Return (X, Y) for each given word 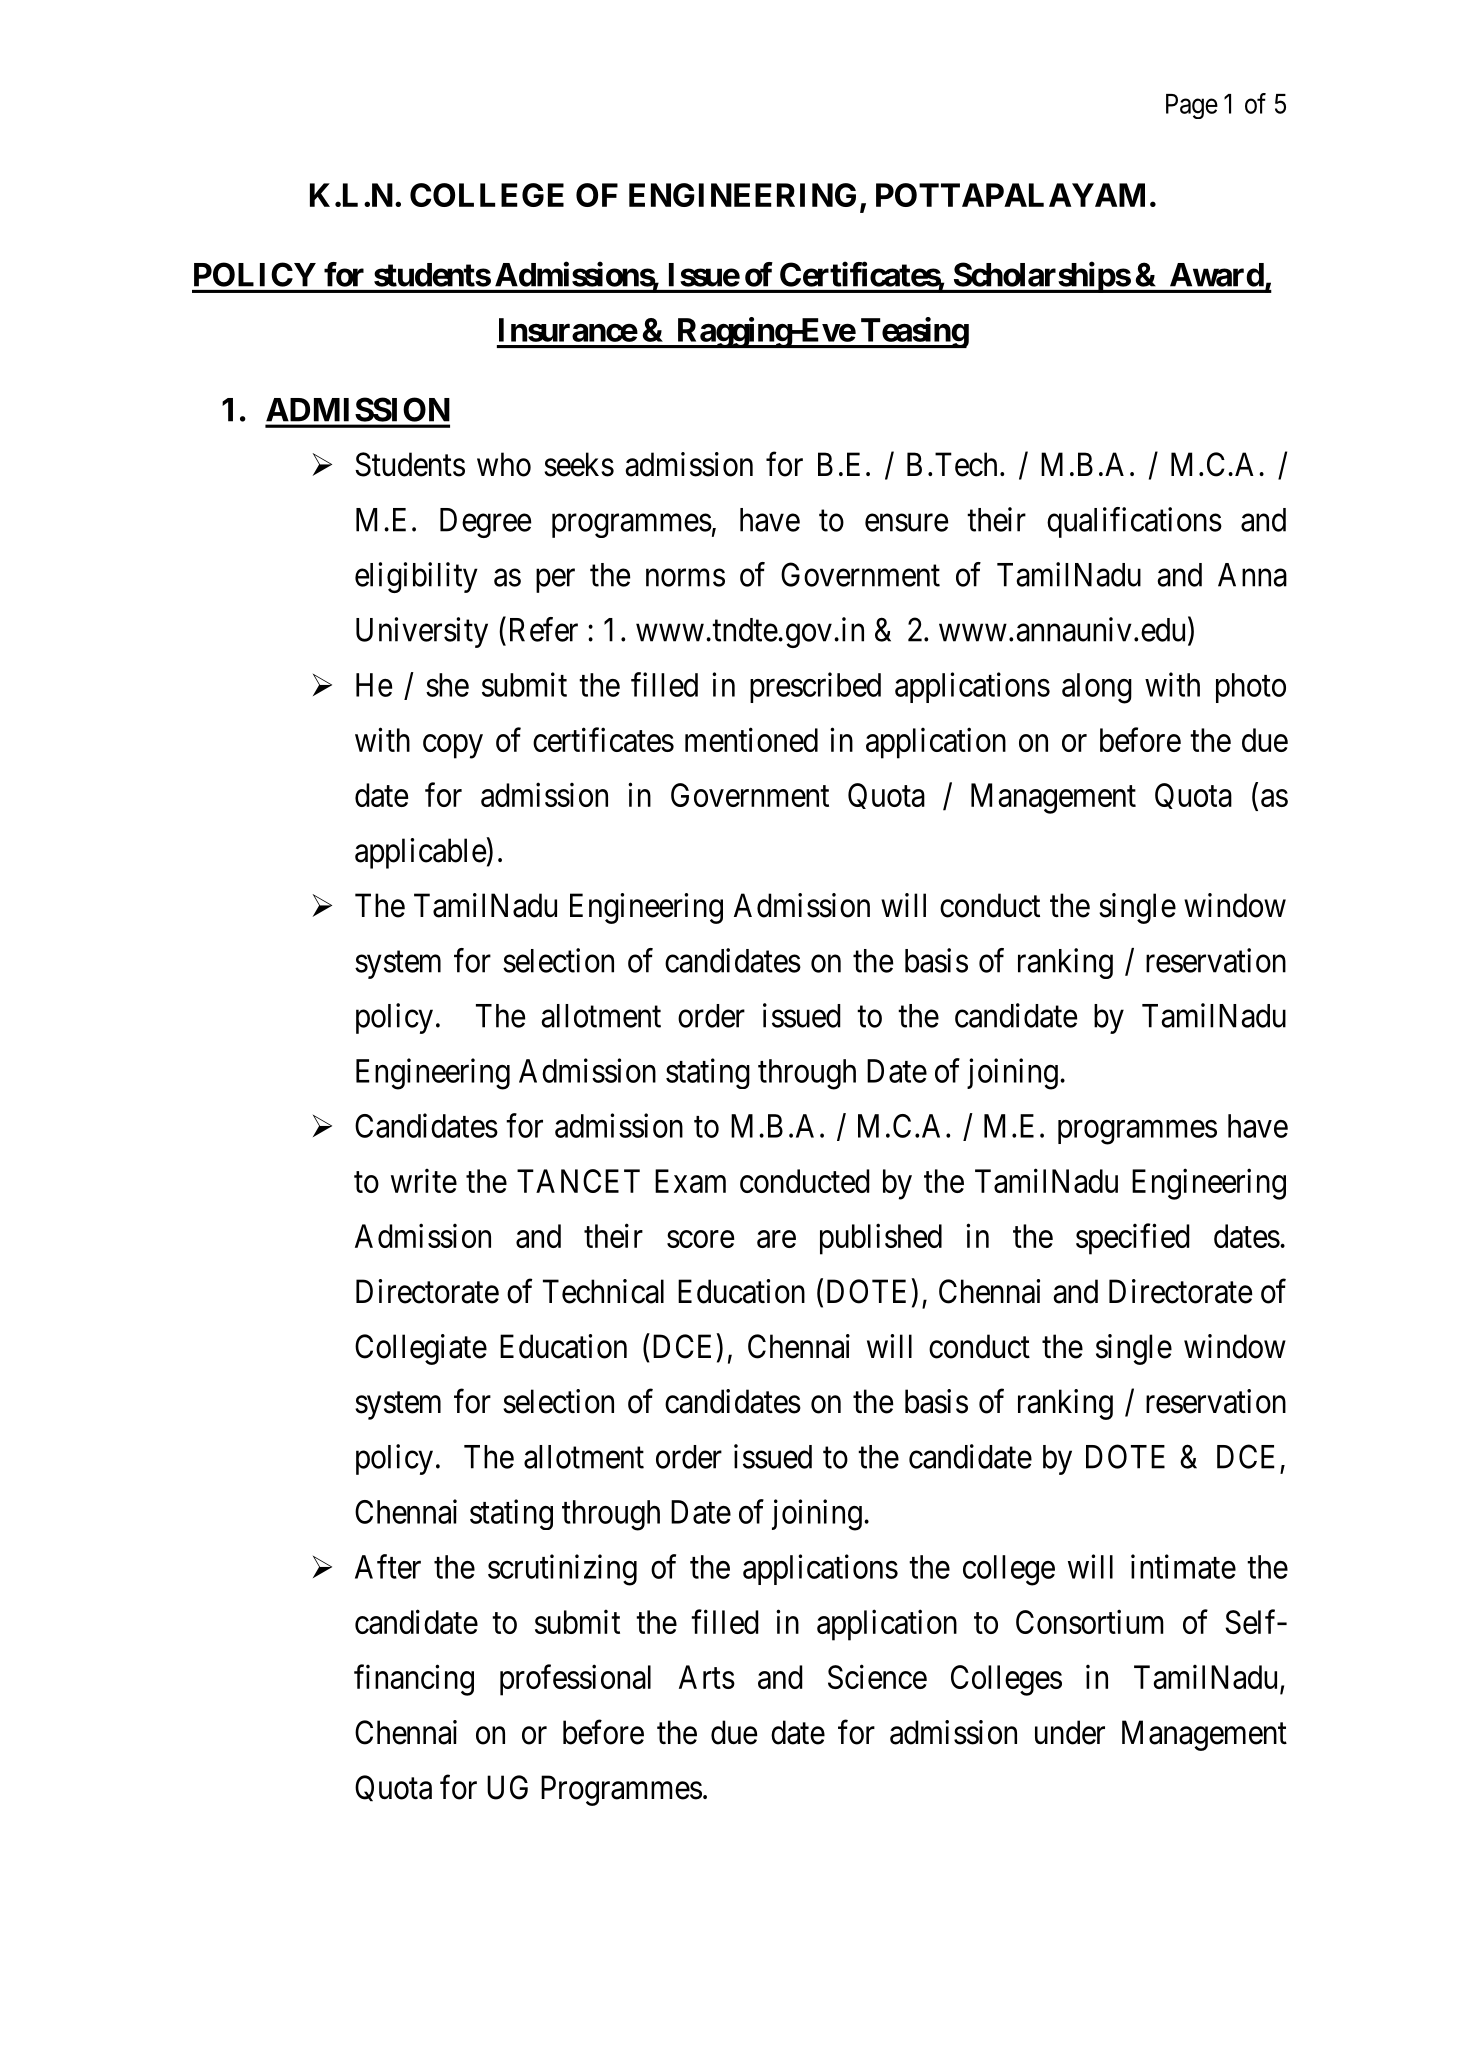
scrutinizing (562, 1570)
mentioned (751, 739)
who (504, 464)
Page (1192, 106)
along (1097, 688)
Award (1217, 275)
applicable (420, 853)
